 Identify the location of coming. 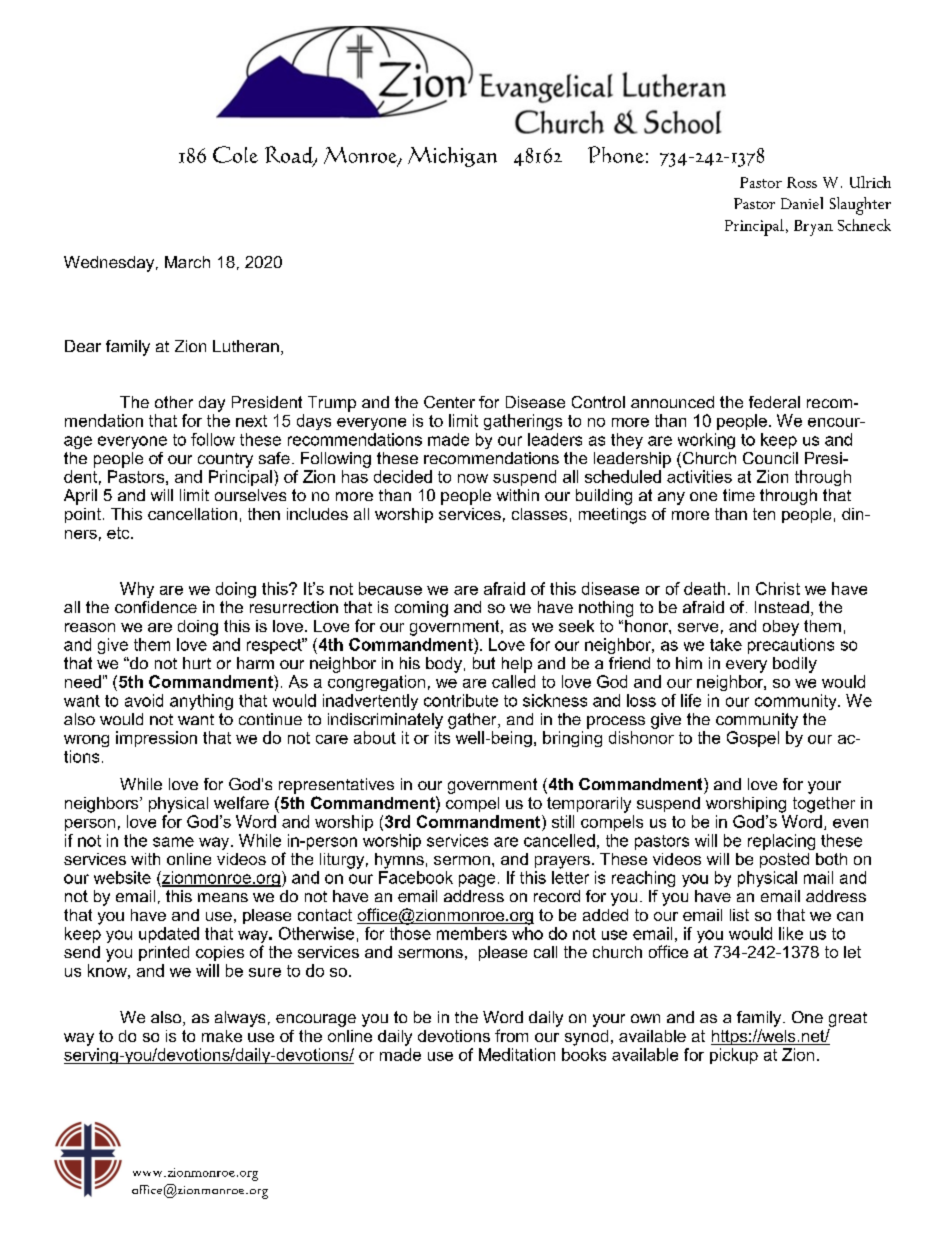
(421, 609).
